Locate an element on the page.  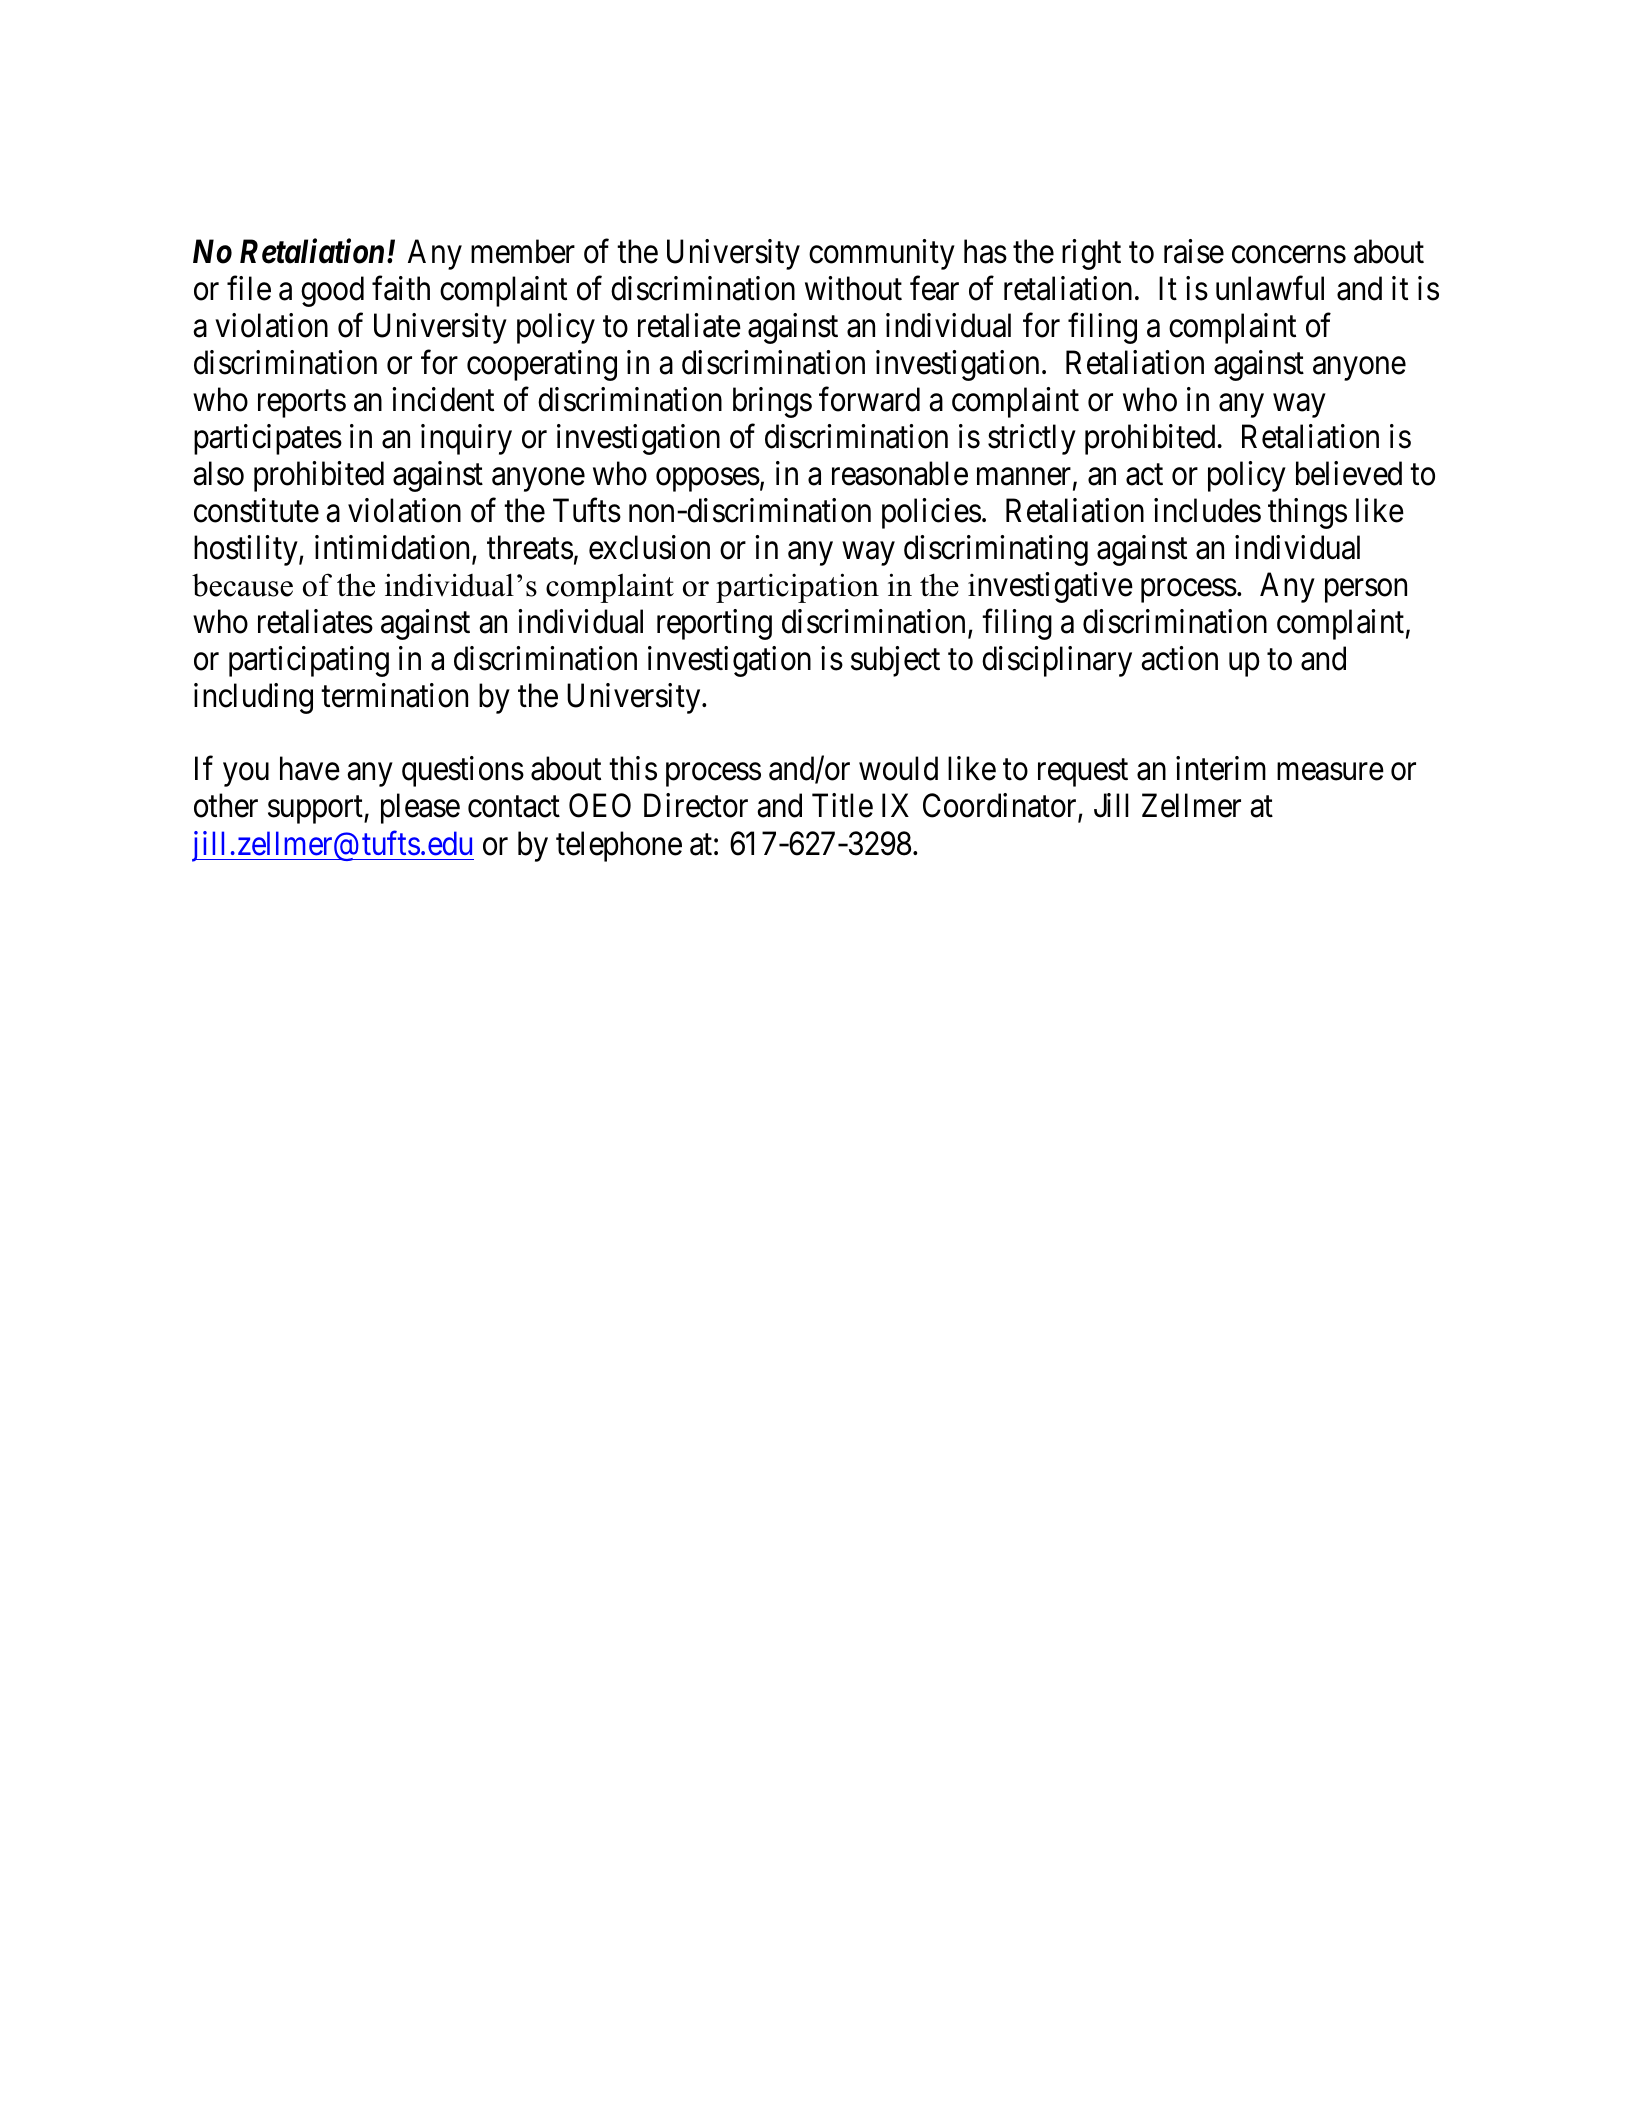
strictly is located at coordinates (1032, 439).
